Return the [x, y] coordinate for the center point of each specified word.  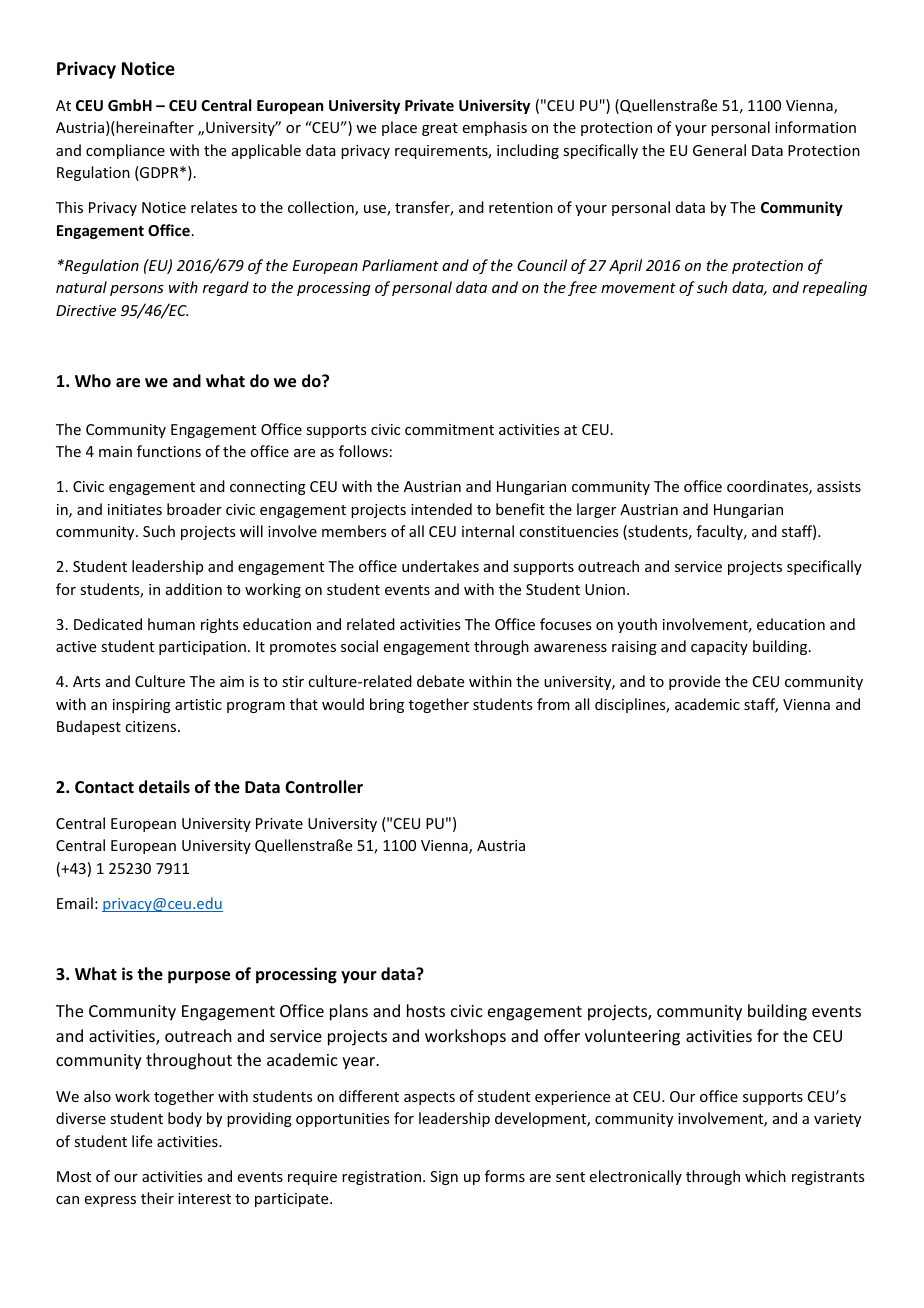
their [157, 1198]
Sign [444, 1178]
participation [202, 648]
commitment [449, 429]
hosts [426, 1010]
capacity [719, 648]
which [765, 1176]
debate [440, 681]
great [440, 129]
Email [75, 903]
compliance [125, 151]
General [719, 150]
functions [169, 451]
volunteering [632, 1037]
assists [839, 486]
